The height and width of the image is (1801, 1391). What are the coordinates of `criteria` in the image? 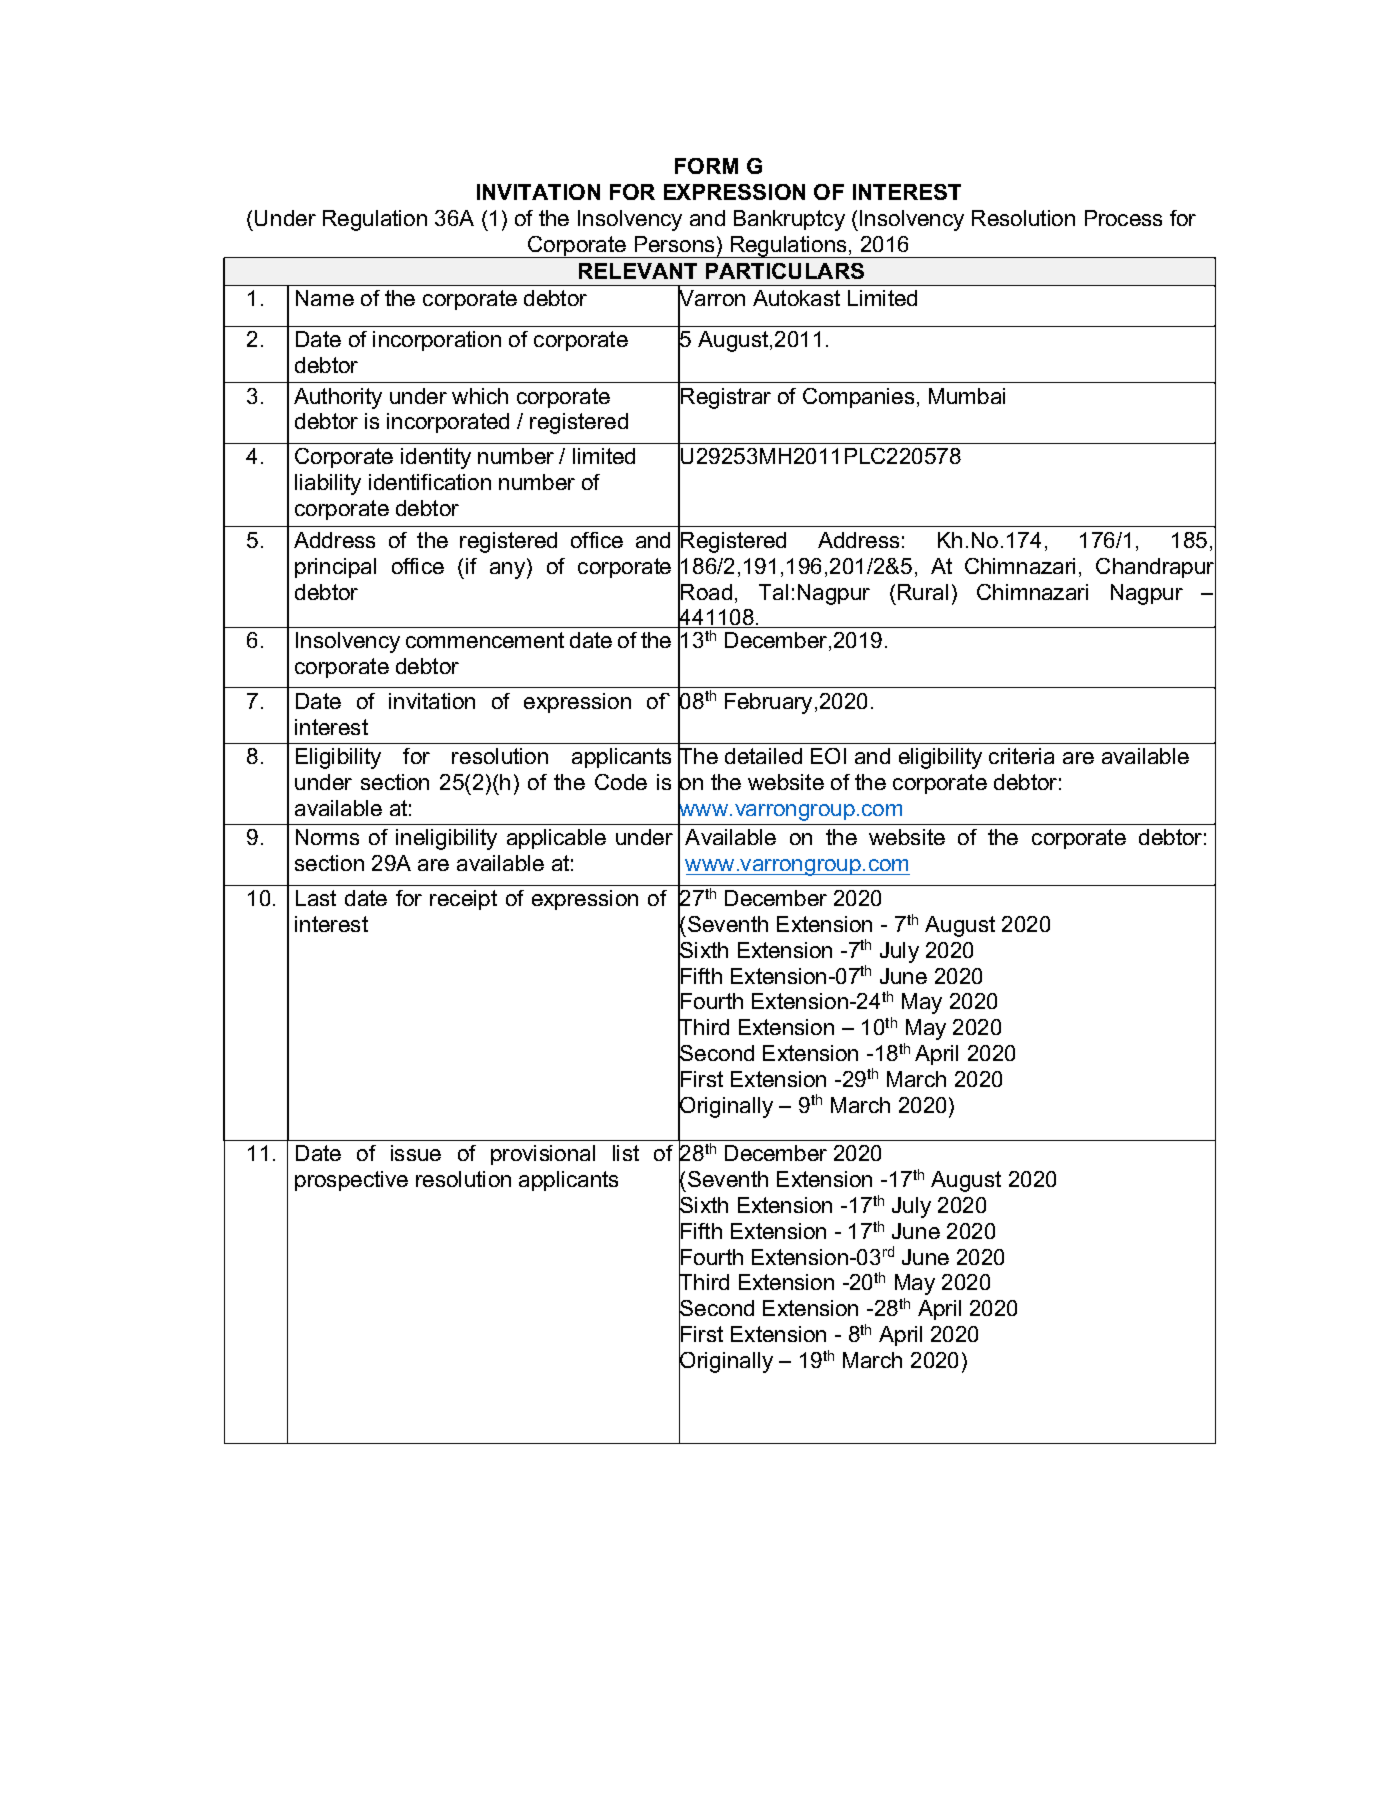 It's located at (1021, 756).
